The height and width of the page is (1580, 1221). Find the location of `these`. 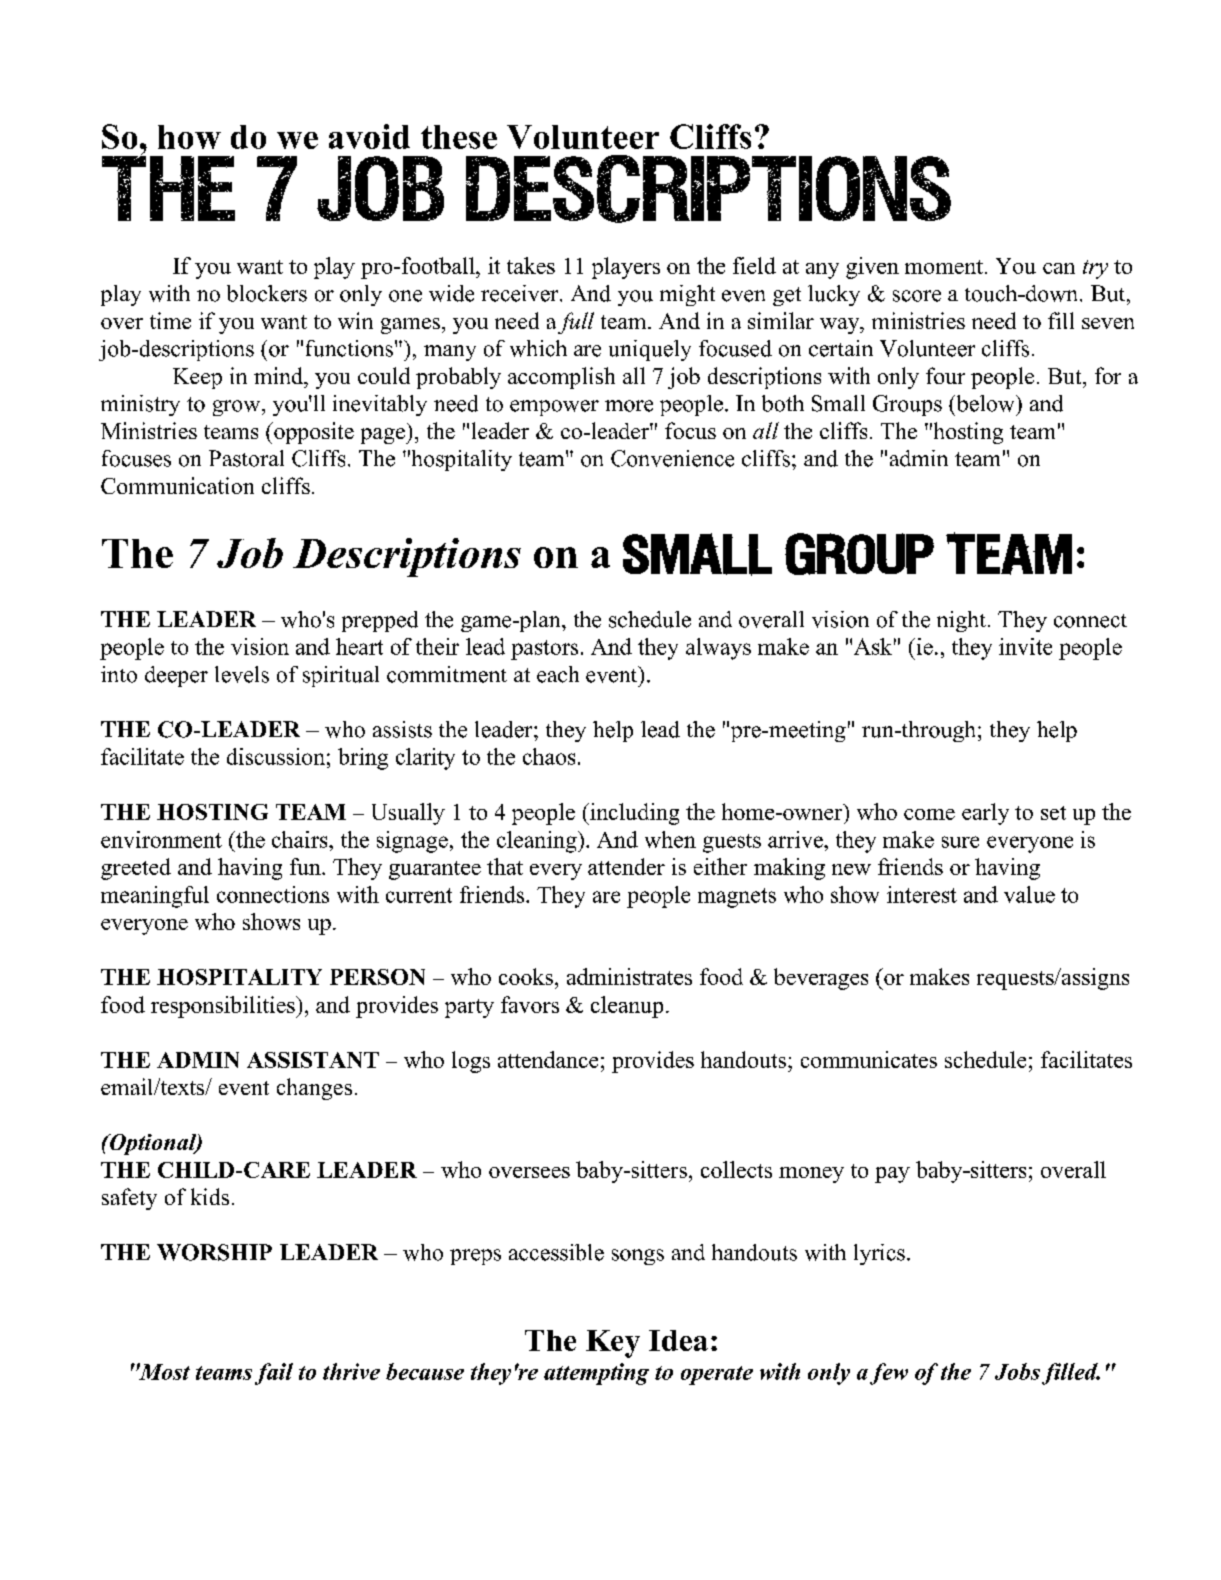

these is located at coordinates (459, 137).
